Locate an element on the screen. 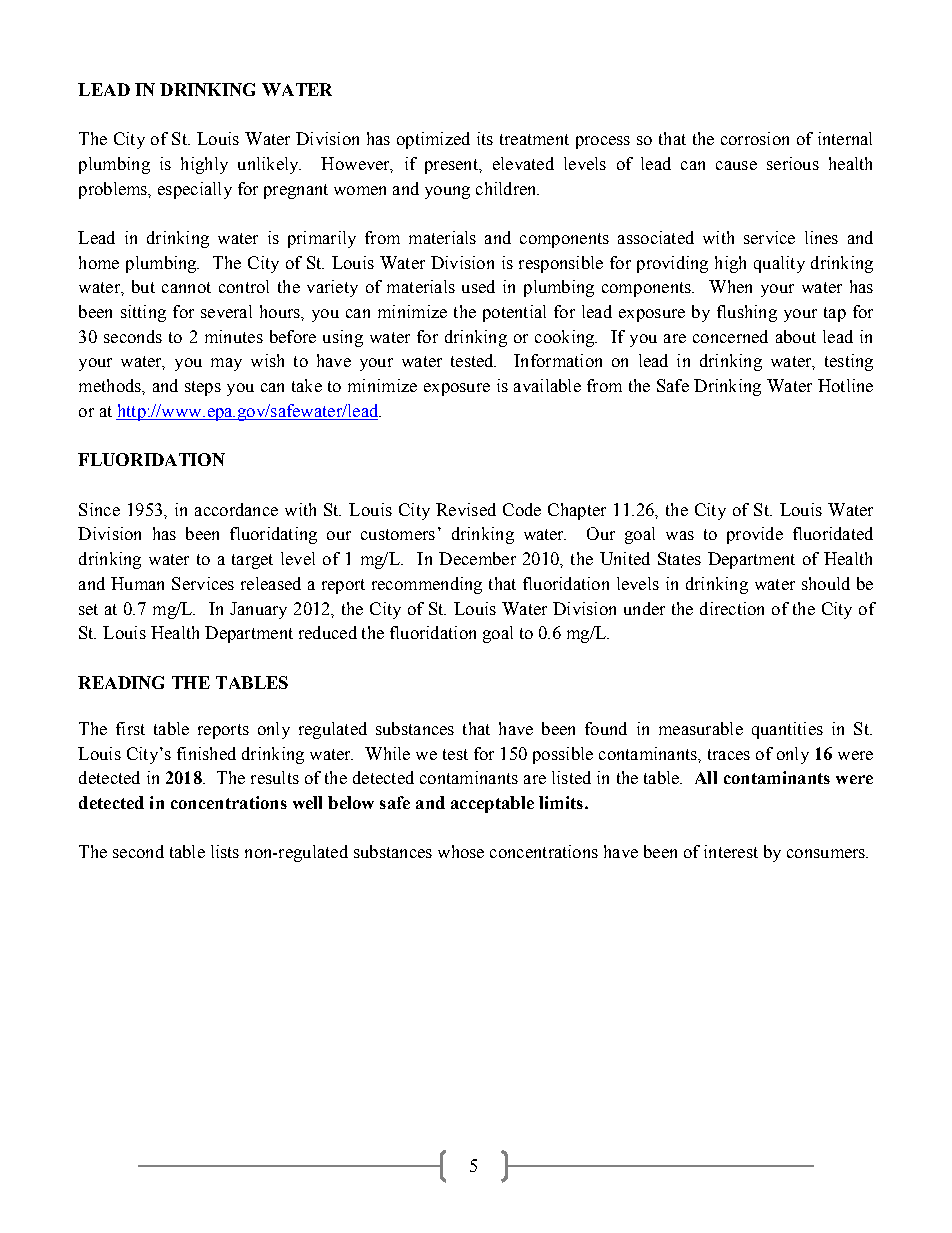  recommending is located at coordinates (427, 585).
